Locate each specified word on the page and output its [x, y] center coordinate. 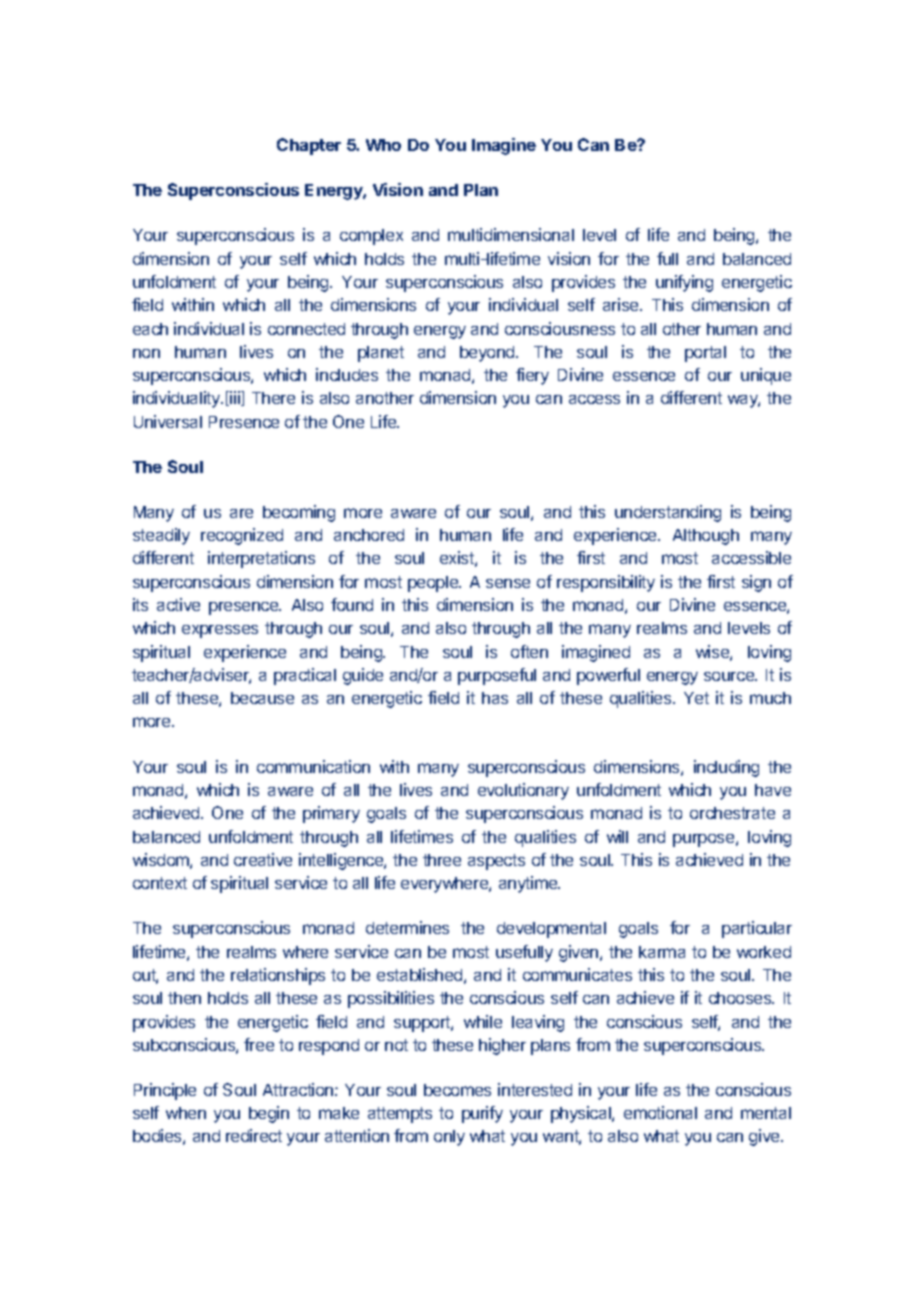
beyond [488, 354]
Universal [168, 421]
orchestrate [732, 813]
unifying [684, 283]
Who [383, 145]
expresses [220, 631]
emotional [660, 1112]
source [730, 676]
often [529, 651]
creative [263, 859]
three [442, 860]
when [186, 1113]
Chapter [309, 146]
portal [705, 354]
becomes [457, 1090]
